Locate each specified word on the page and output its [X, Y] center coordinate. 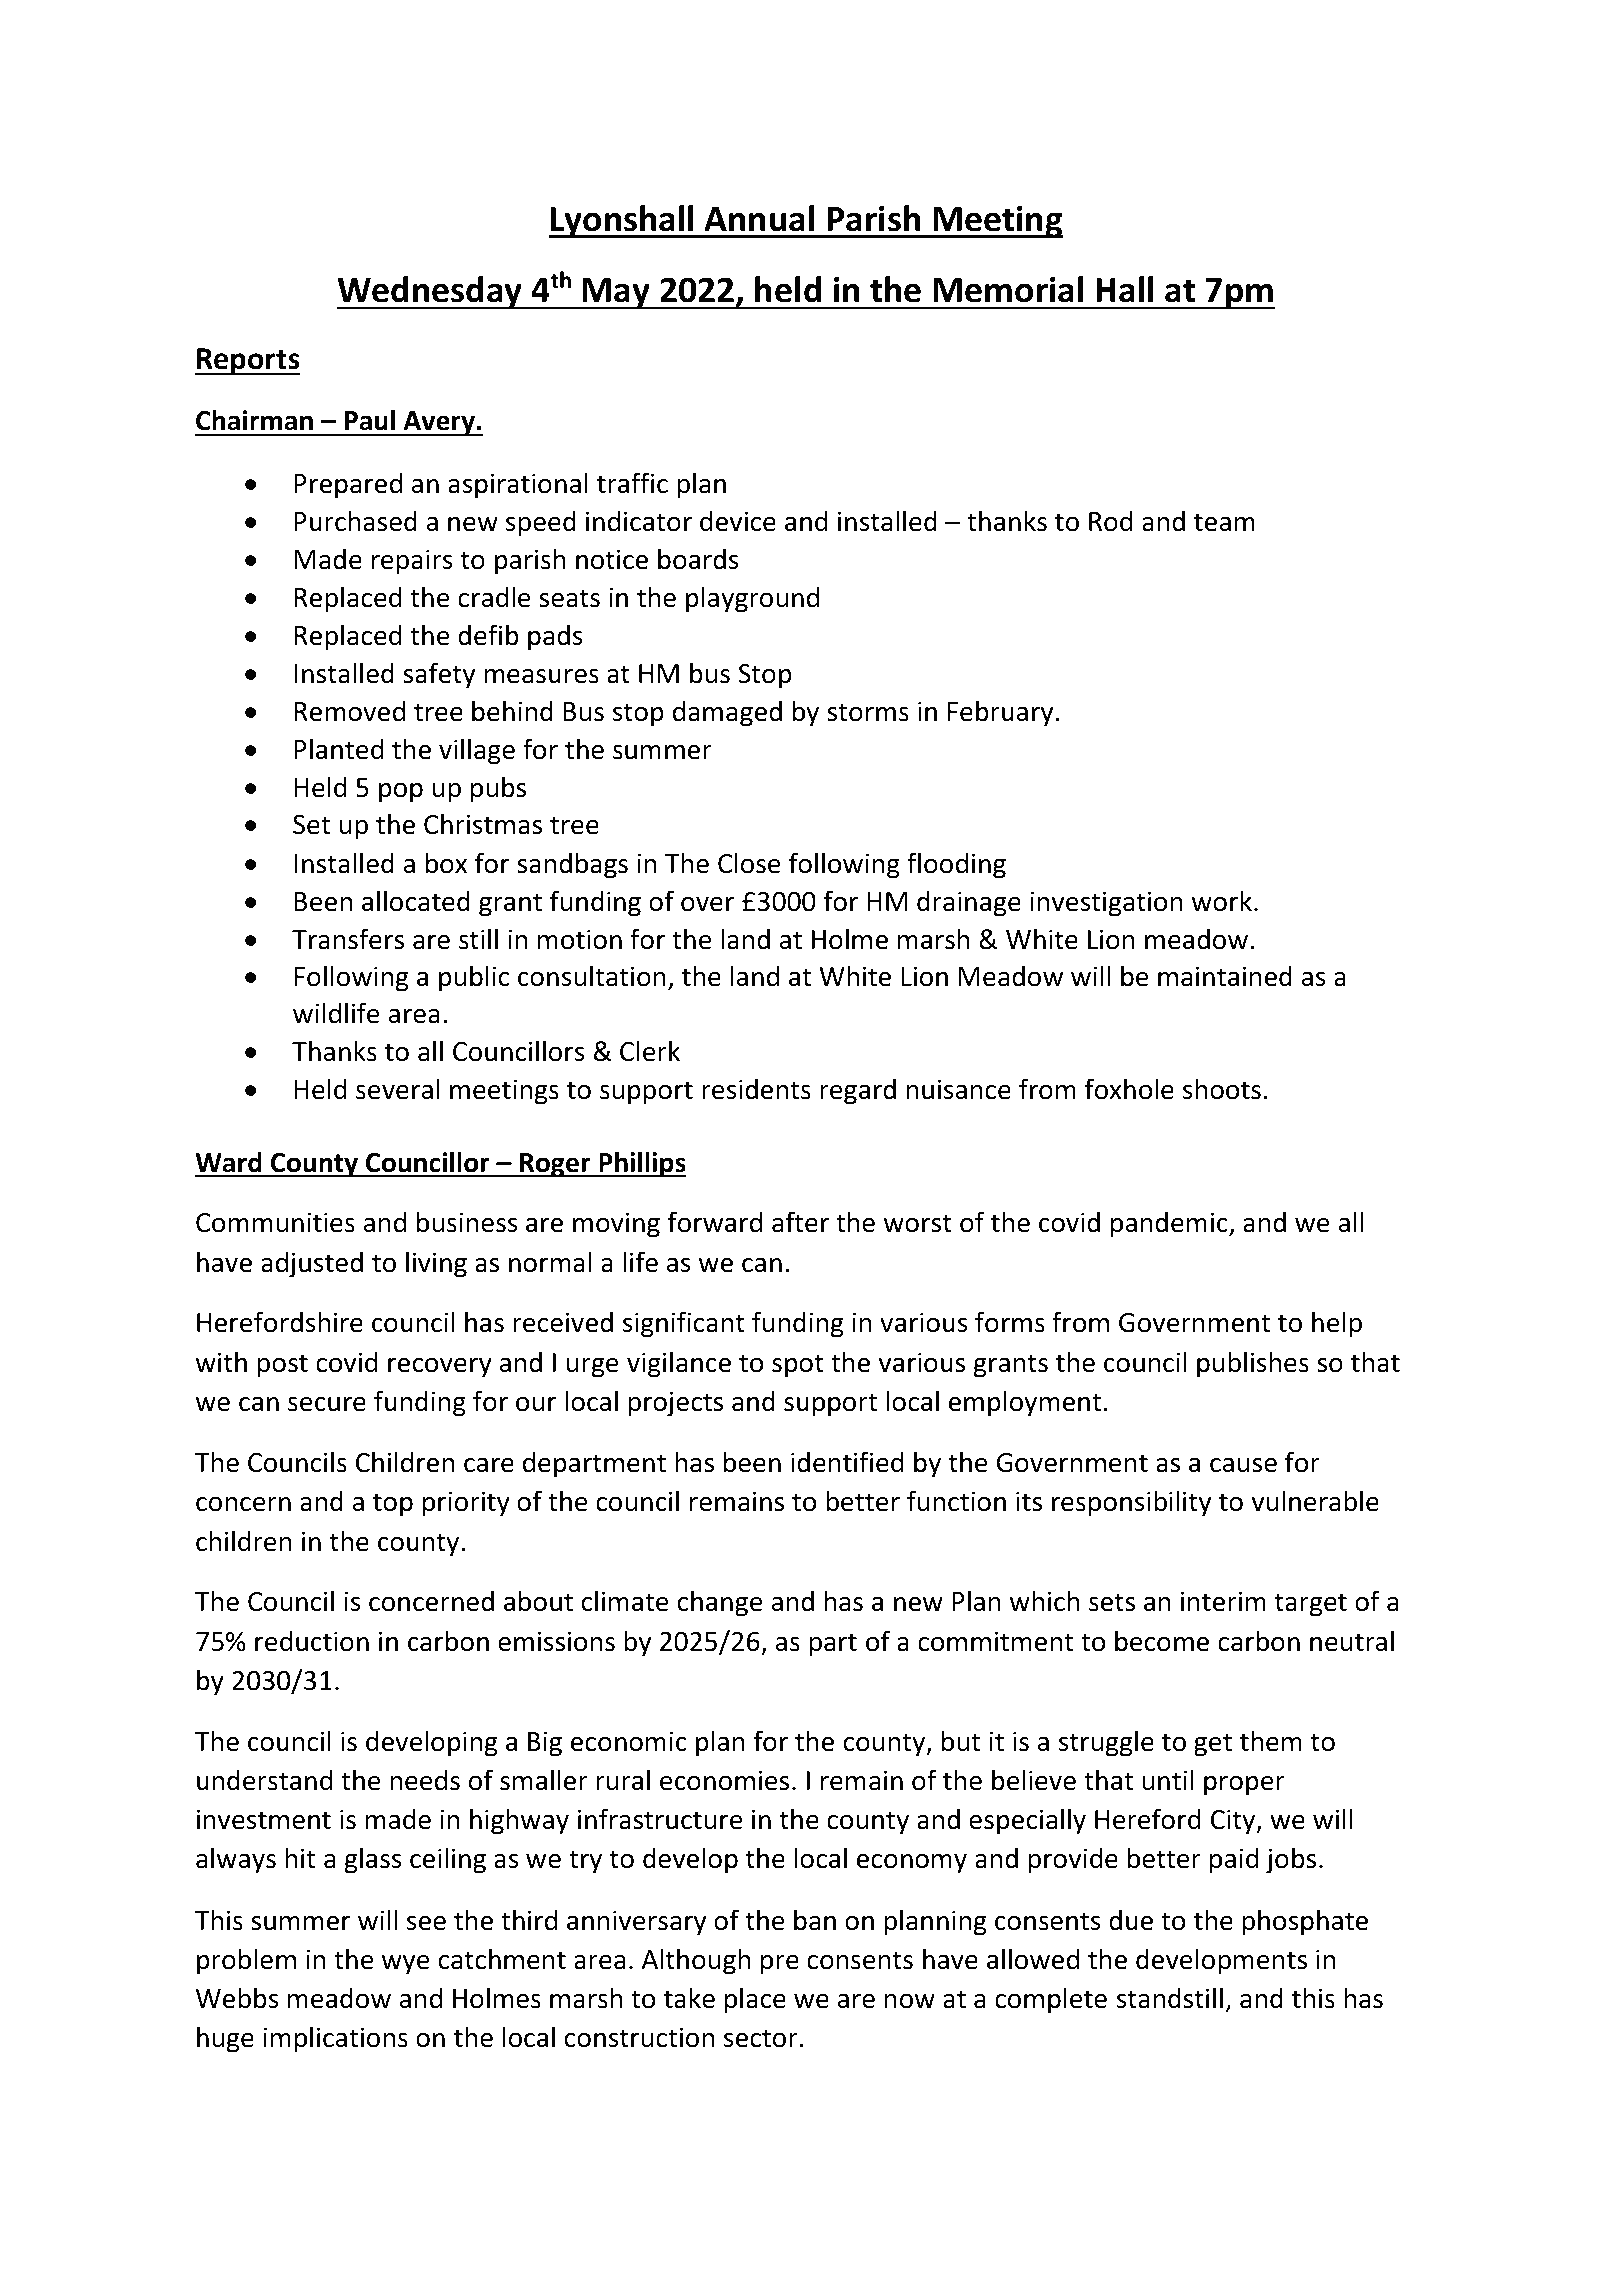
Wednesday [431, 292]
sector [761, 2038]
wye [405, 1965]
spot [798, 1366]
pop [401, 793]
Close [749, 863]
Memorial [1008, 289]
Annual [759, 218]
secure [327, 1404]
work [1222, 901]
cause [1243, 1465]
